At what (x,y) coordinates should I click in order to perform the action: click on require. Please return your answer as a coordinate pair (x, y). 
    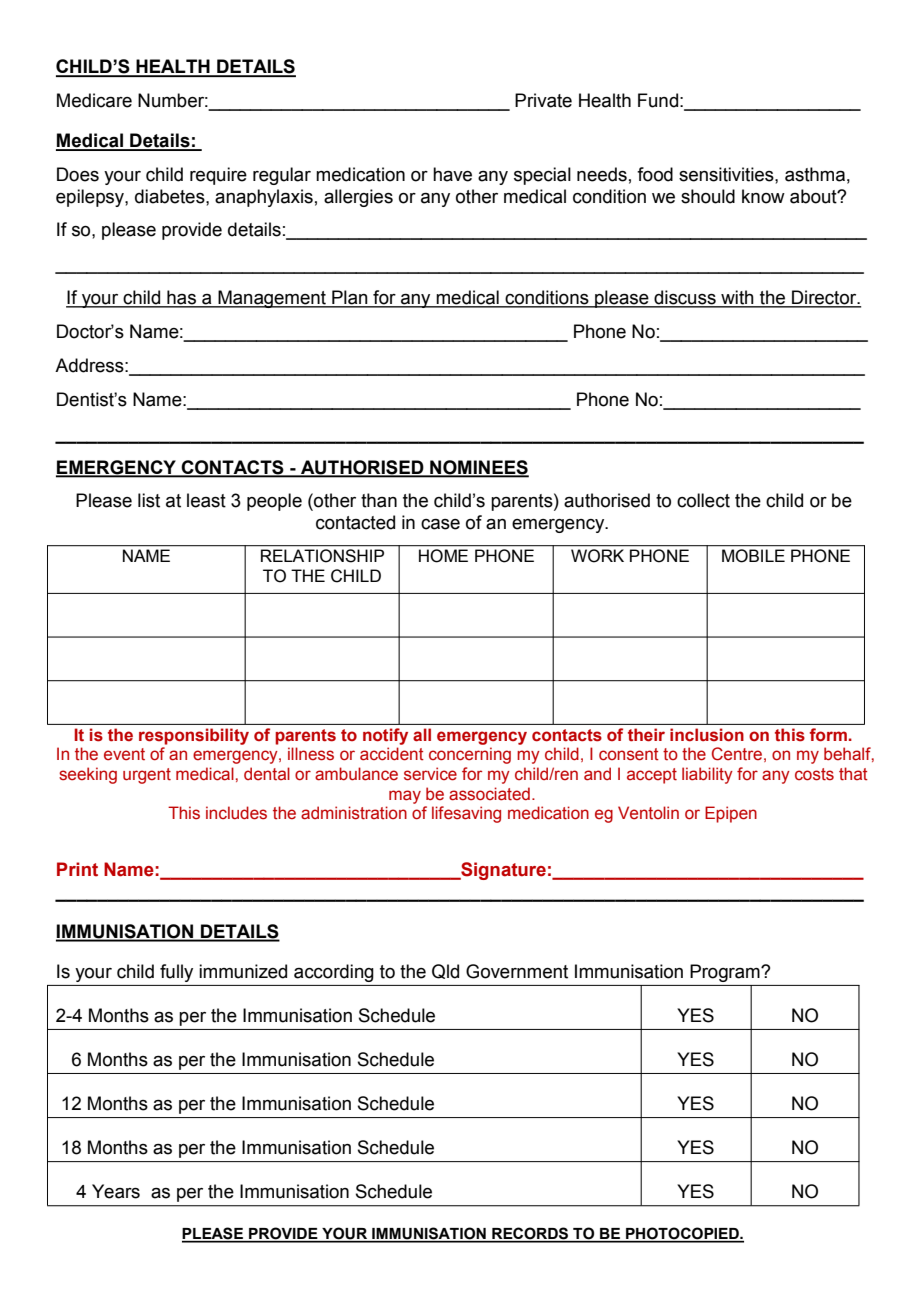
    Looking at the image, I should click on (218, 176).
